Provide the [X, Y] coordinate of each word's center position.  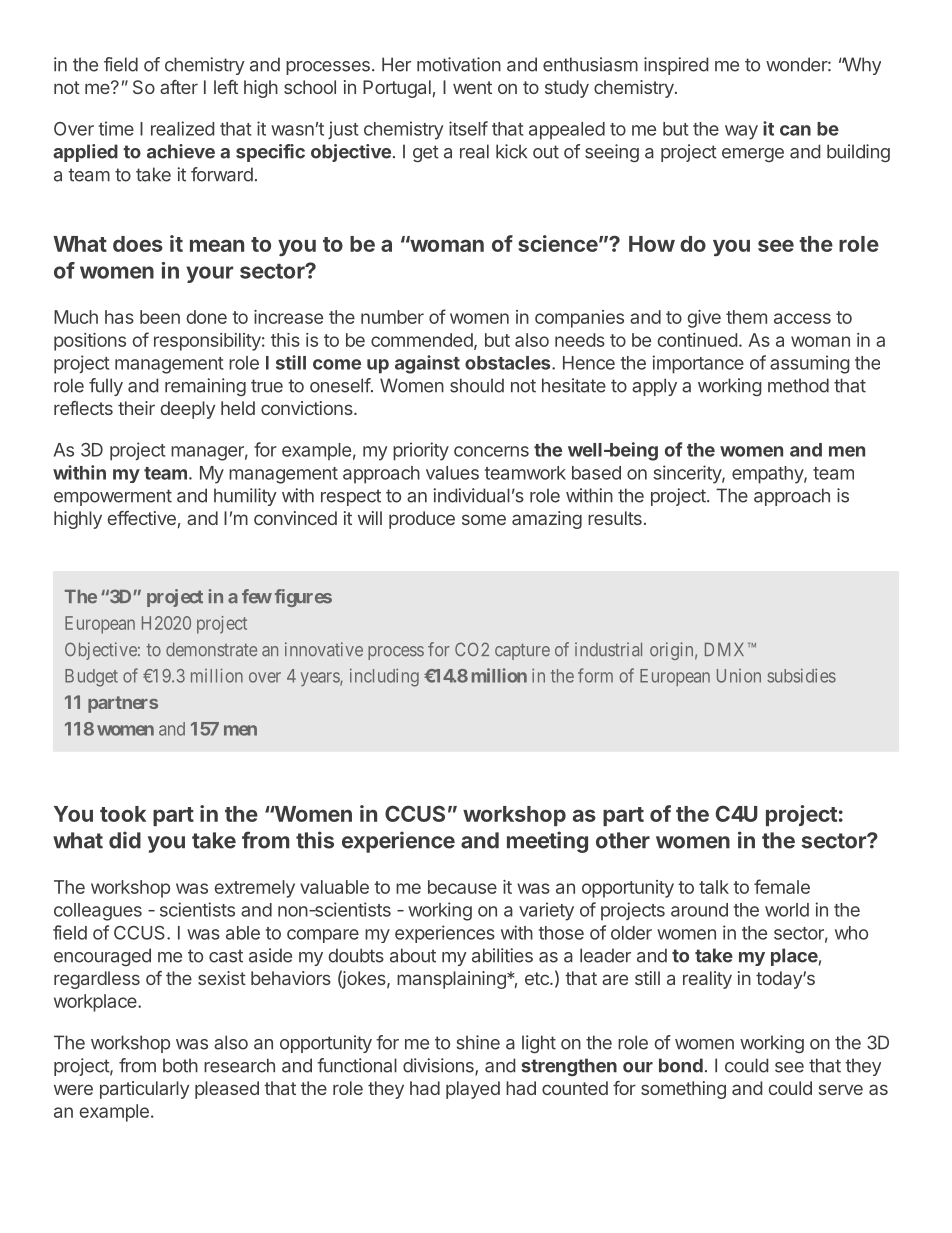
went [472, 87]
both [180, 1065]
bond [681, 1065]
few [257, 596]
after [179, 87]
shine [478, 1042]
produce [422, 520]
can [795, 130]
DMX [727, 649]
